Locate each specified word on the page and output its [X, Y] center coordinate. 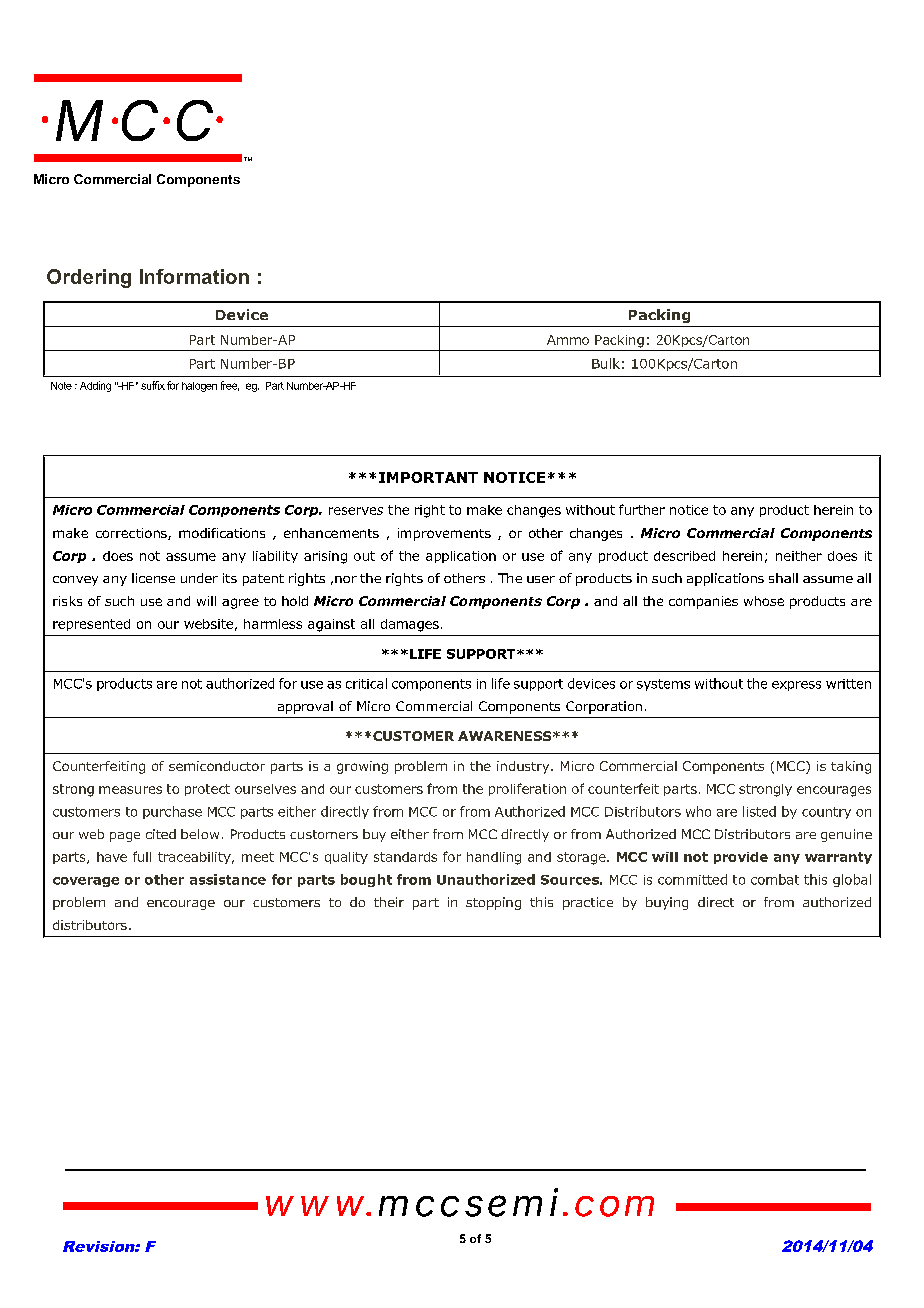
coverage [86, 882]
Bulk [606, 363]
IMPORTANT [428, 477]
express [796, 686]
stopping [493, 903]
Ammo [568, 340]
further [642, 509]
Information [194, 276]
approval [305, 707]
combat [775, 879]
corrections [132, 534]
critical [366, 683]
